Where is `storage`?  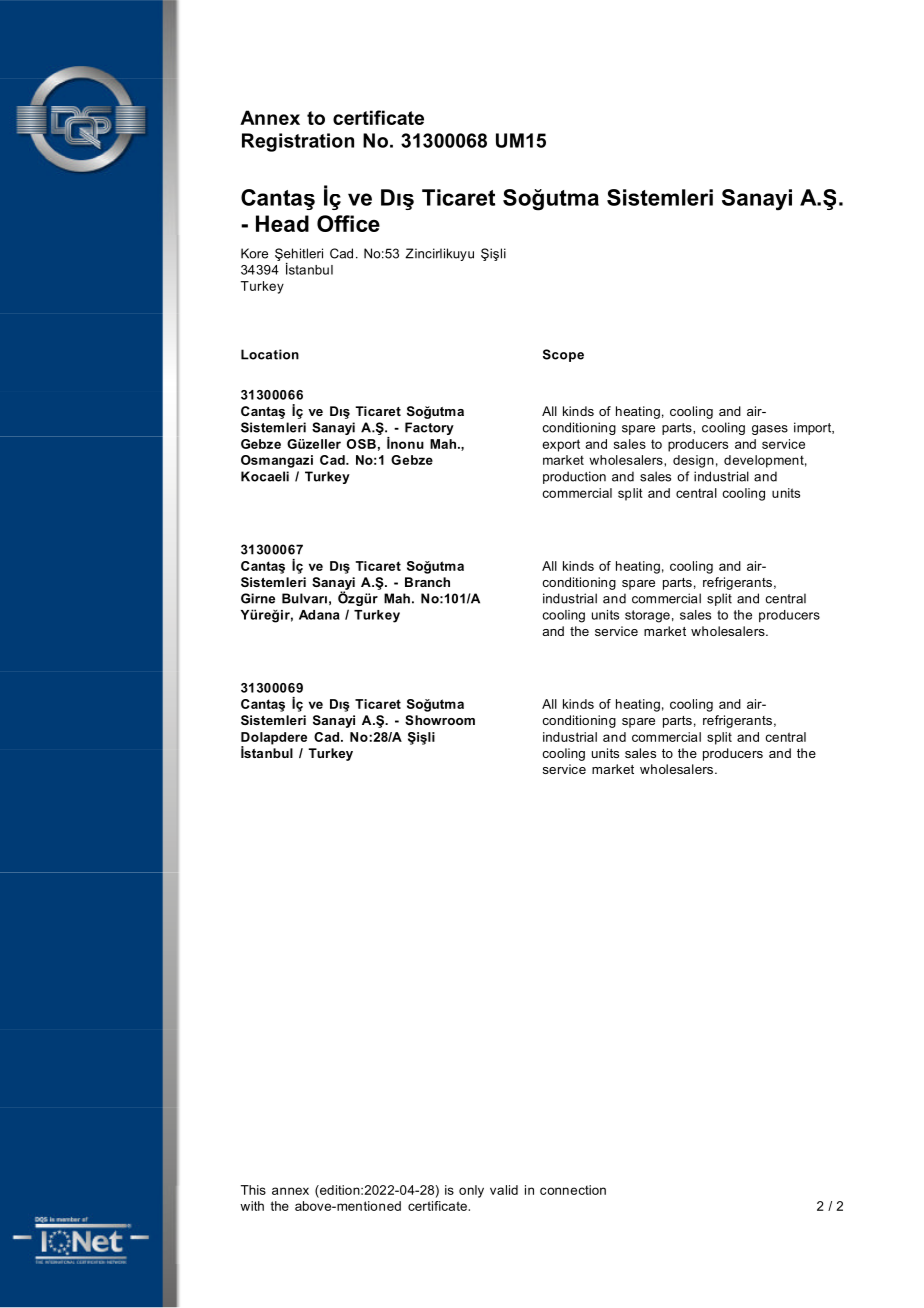
storage is located at coordinates (647, 616).
